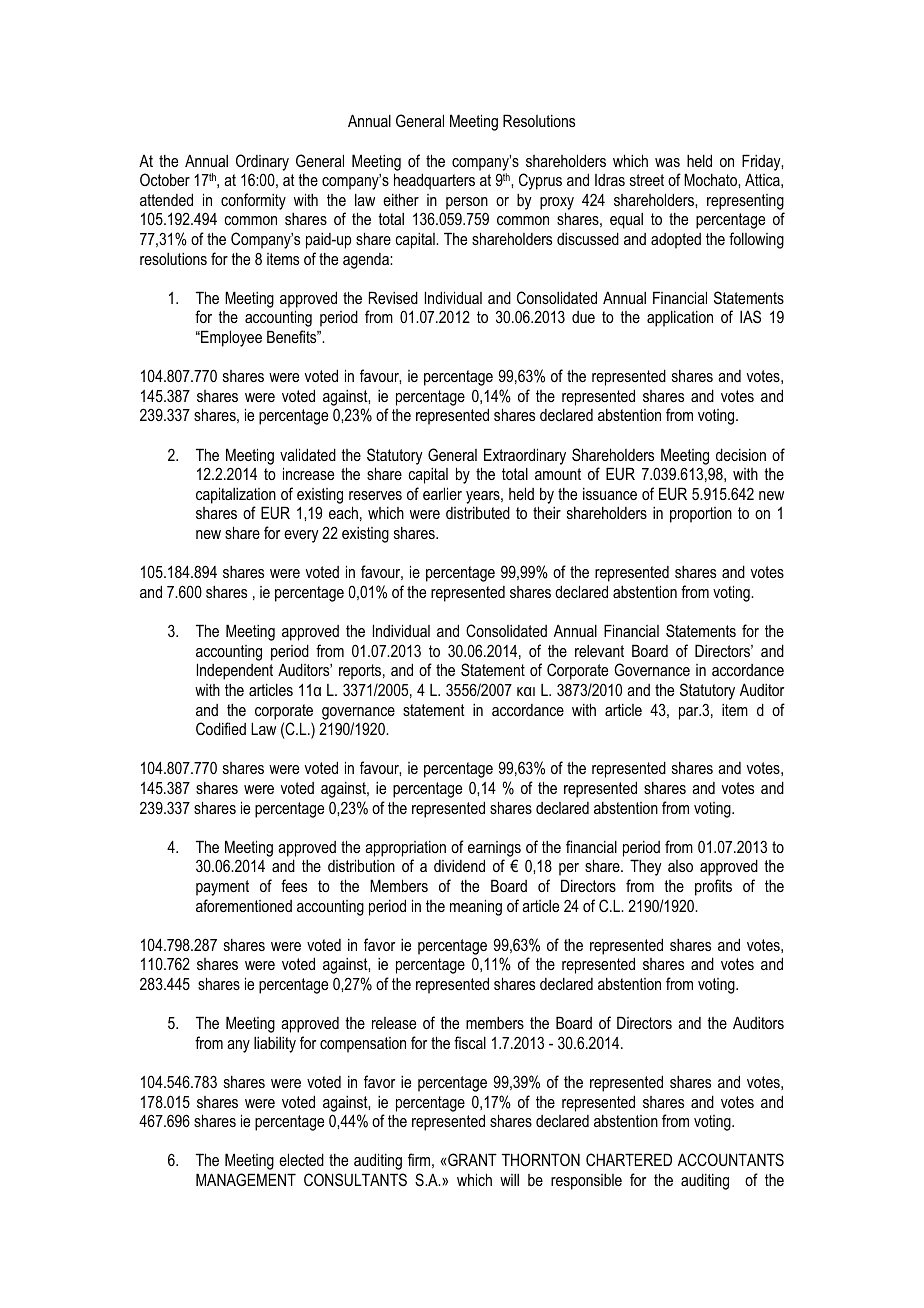  I want to click on MANAGEMENT, so click(246, 1179).
